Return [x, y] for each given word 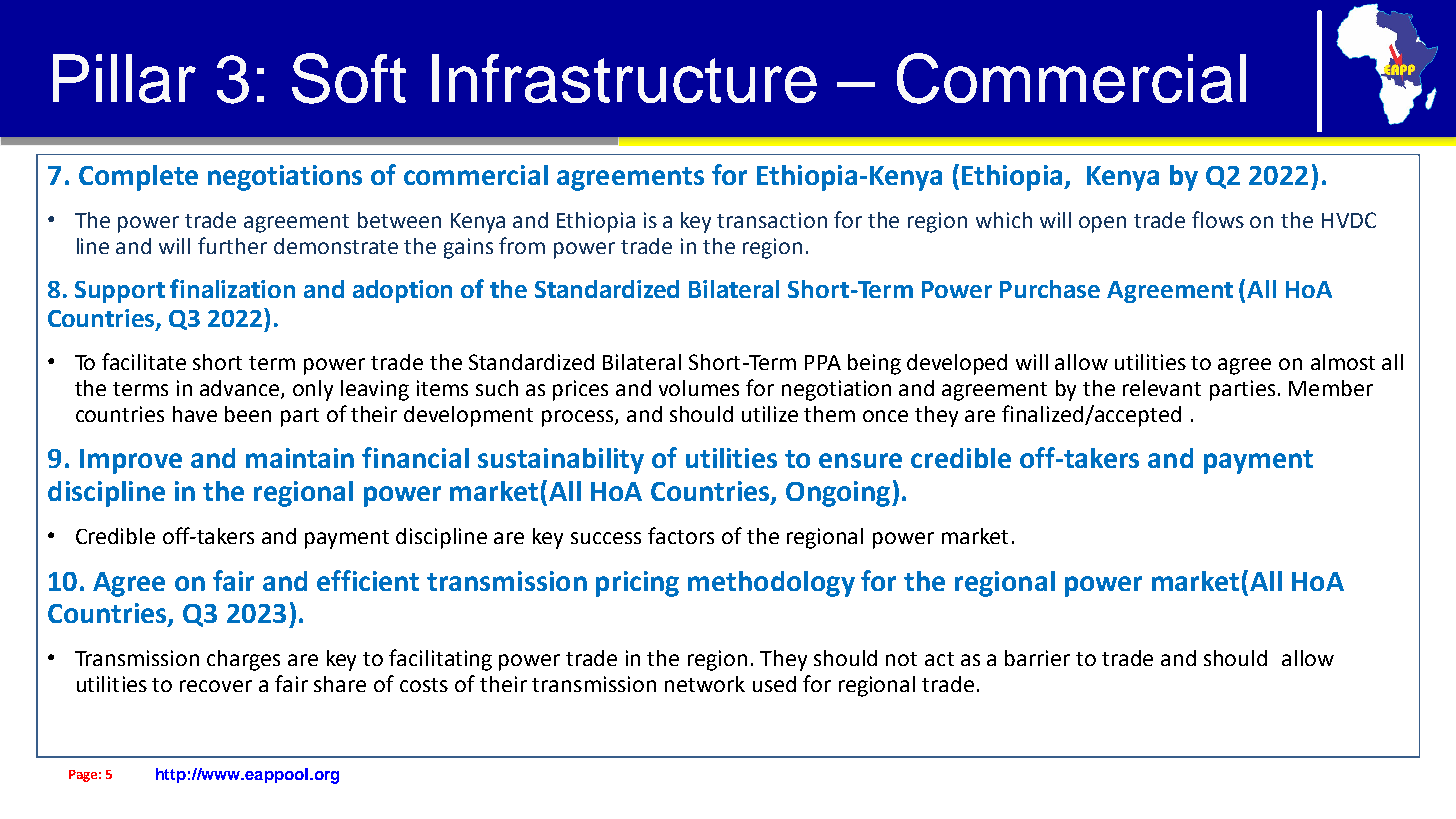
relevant [1162, 388]
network [705, 684]
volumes [699, 388]
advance [241, 389]
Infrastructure [624, 78]
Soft [349, 78]
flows [1218, 219]
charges [243, 660]
